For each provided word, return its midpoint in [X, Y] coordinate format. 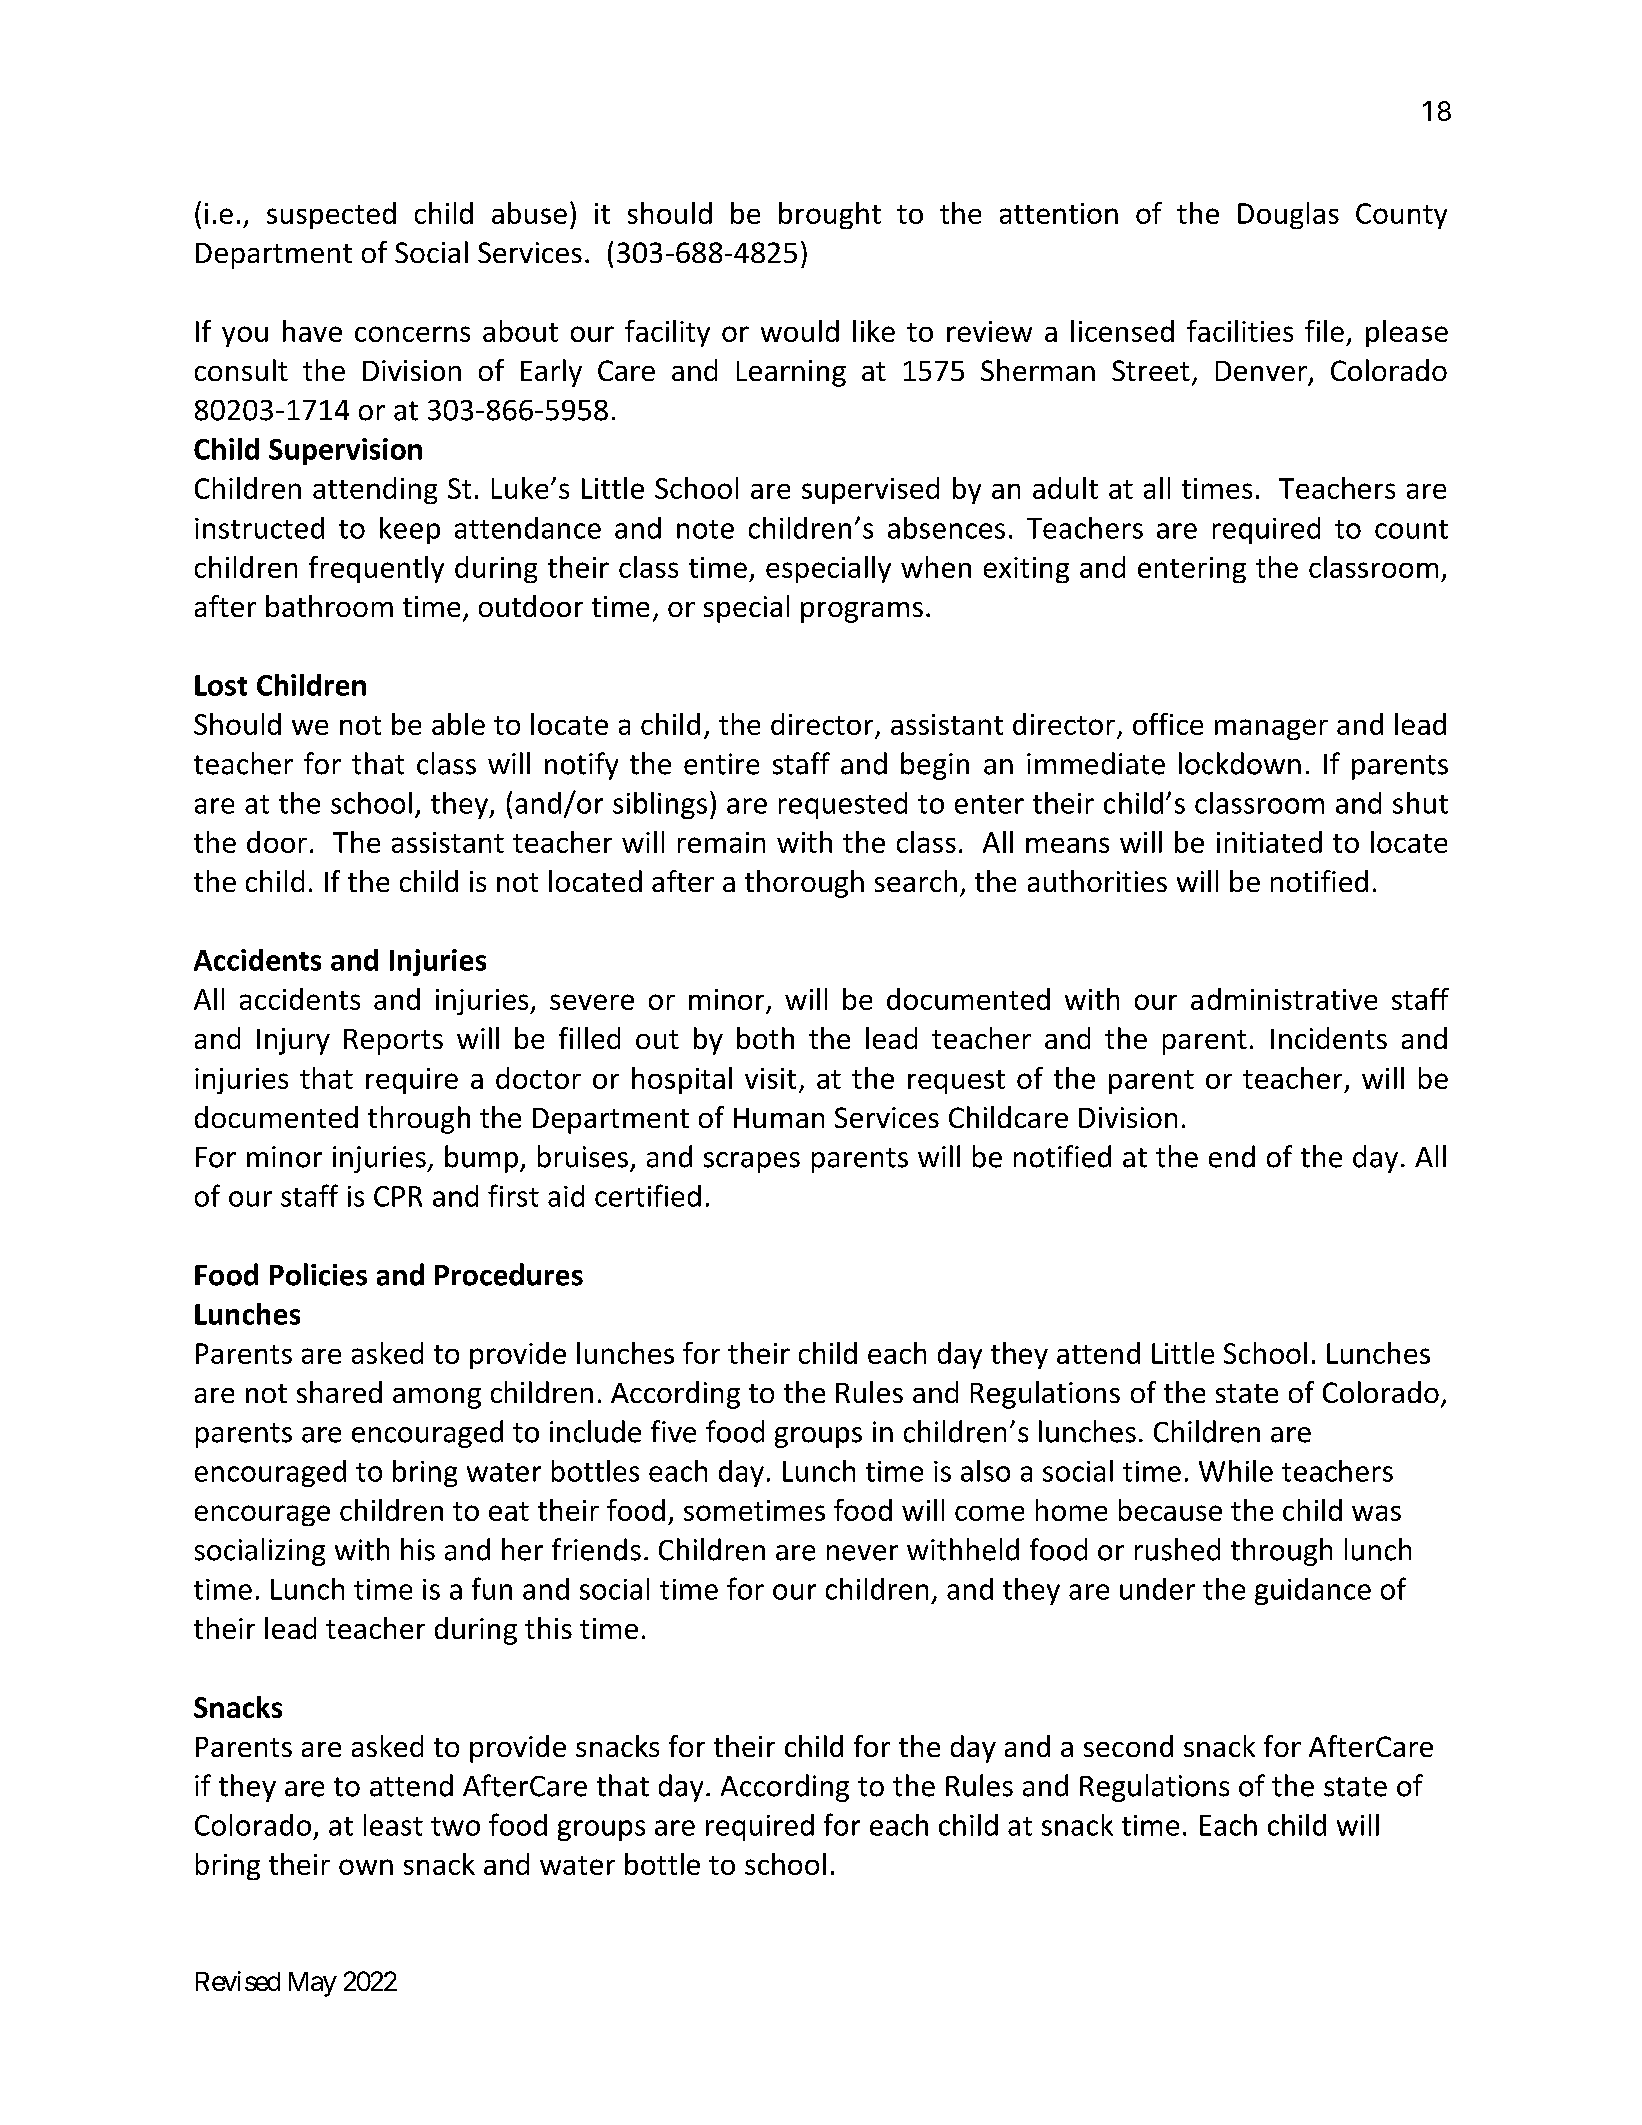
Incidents [1329, 1038]
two [455, 1826]
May [313, 1984]
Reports [393, 1042]
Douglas [1288, 215]
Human [779, 1118]
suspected [331, 215]
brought [830, 215]
